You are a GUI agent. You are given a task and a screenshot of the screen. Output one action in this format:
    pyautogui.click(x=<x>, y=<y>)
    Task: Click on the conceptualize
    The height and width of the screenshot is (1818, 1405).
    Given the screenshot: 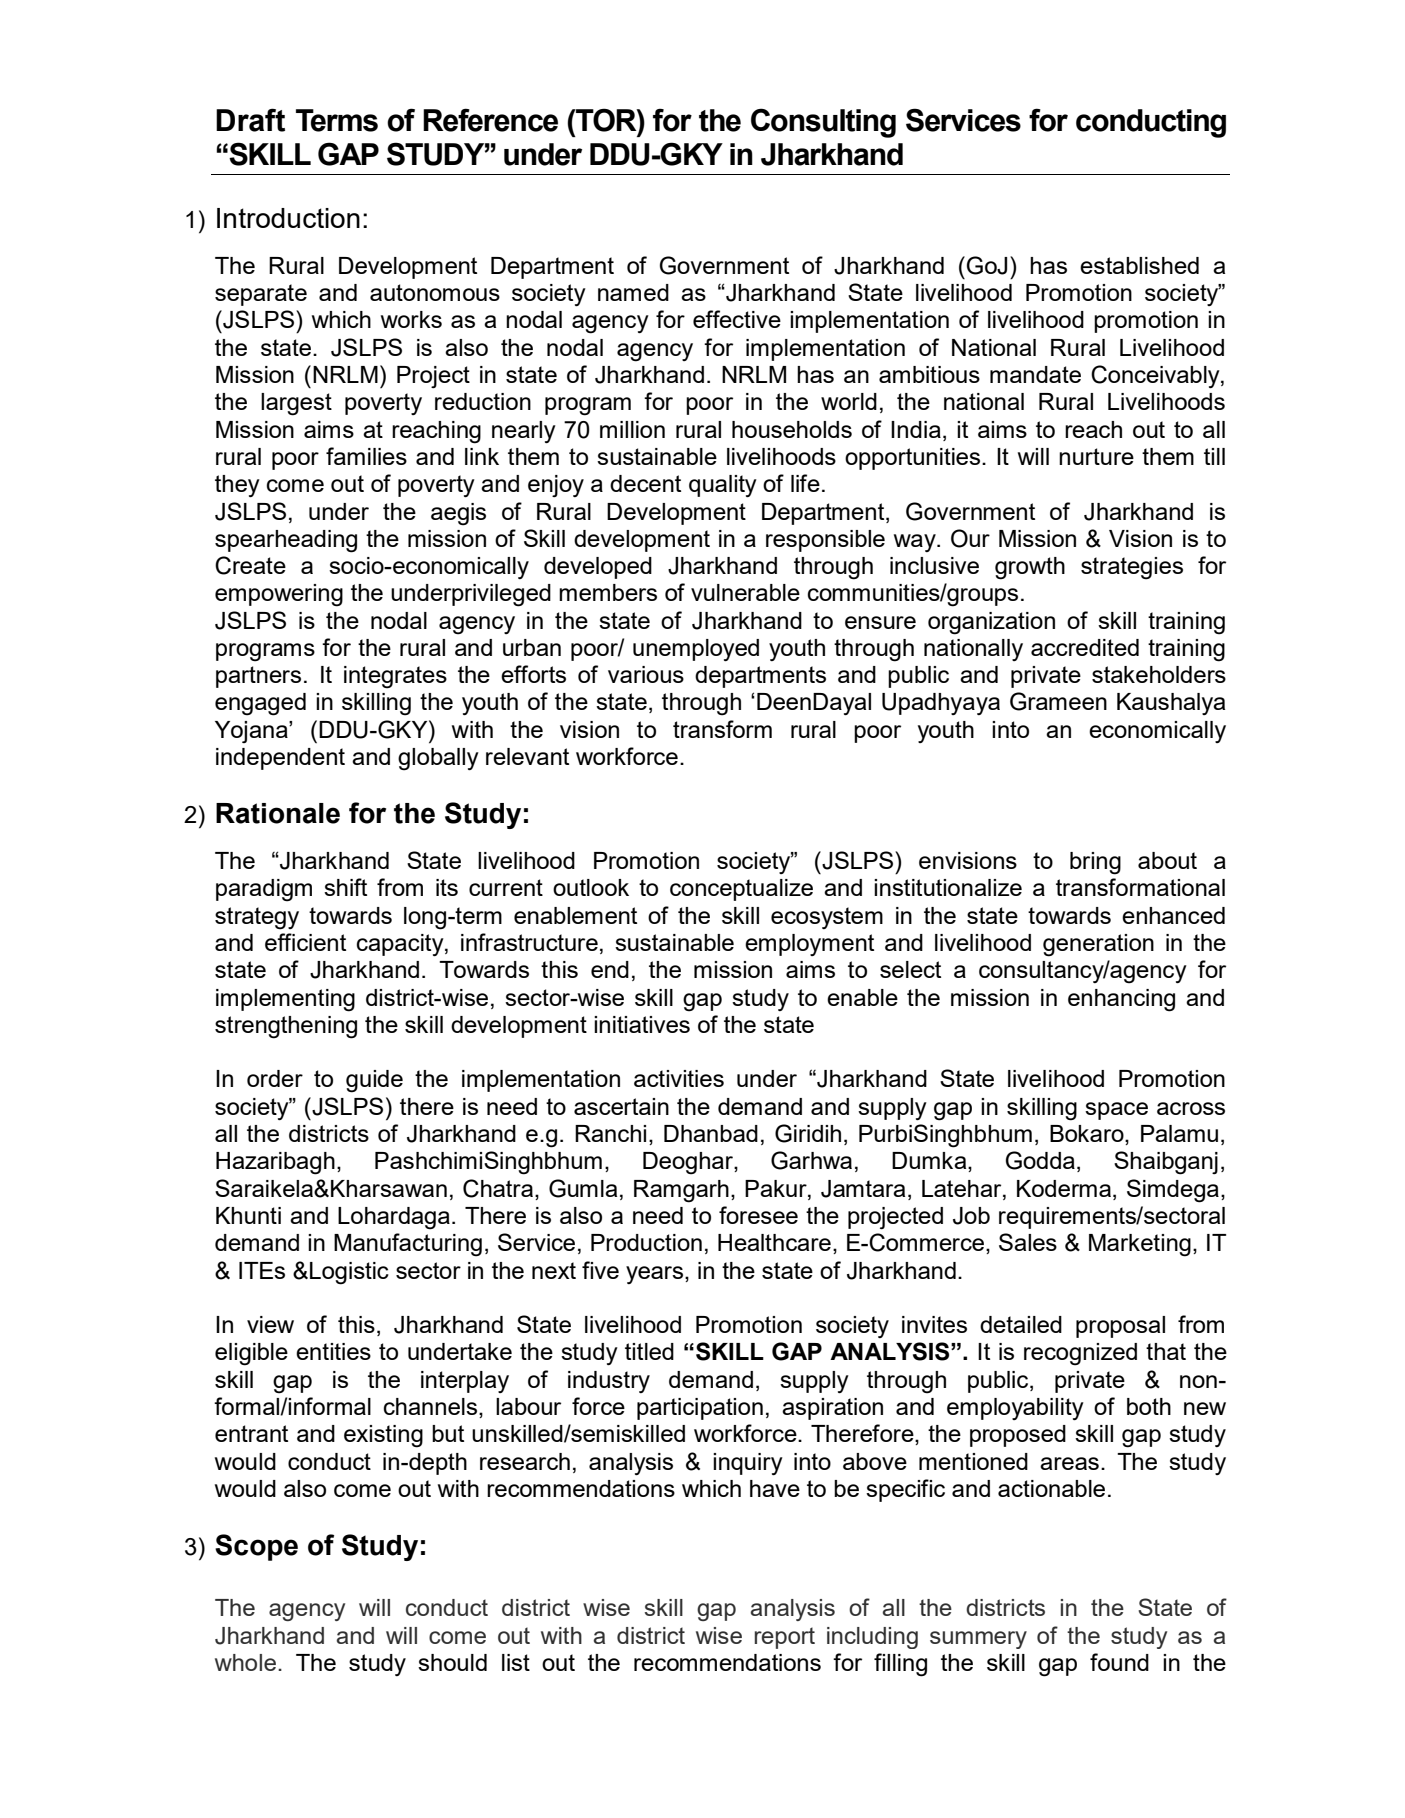 What is the action you would take?
    pyautogui.click(x=741, y=890)
